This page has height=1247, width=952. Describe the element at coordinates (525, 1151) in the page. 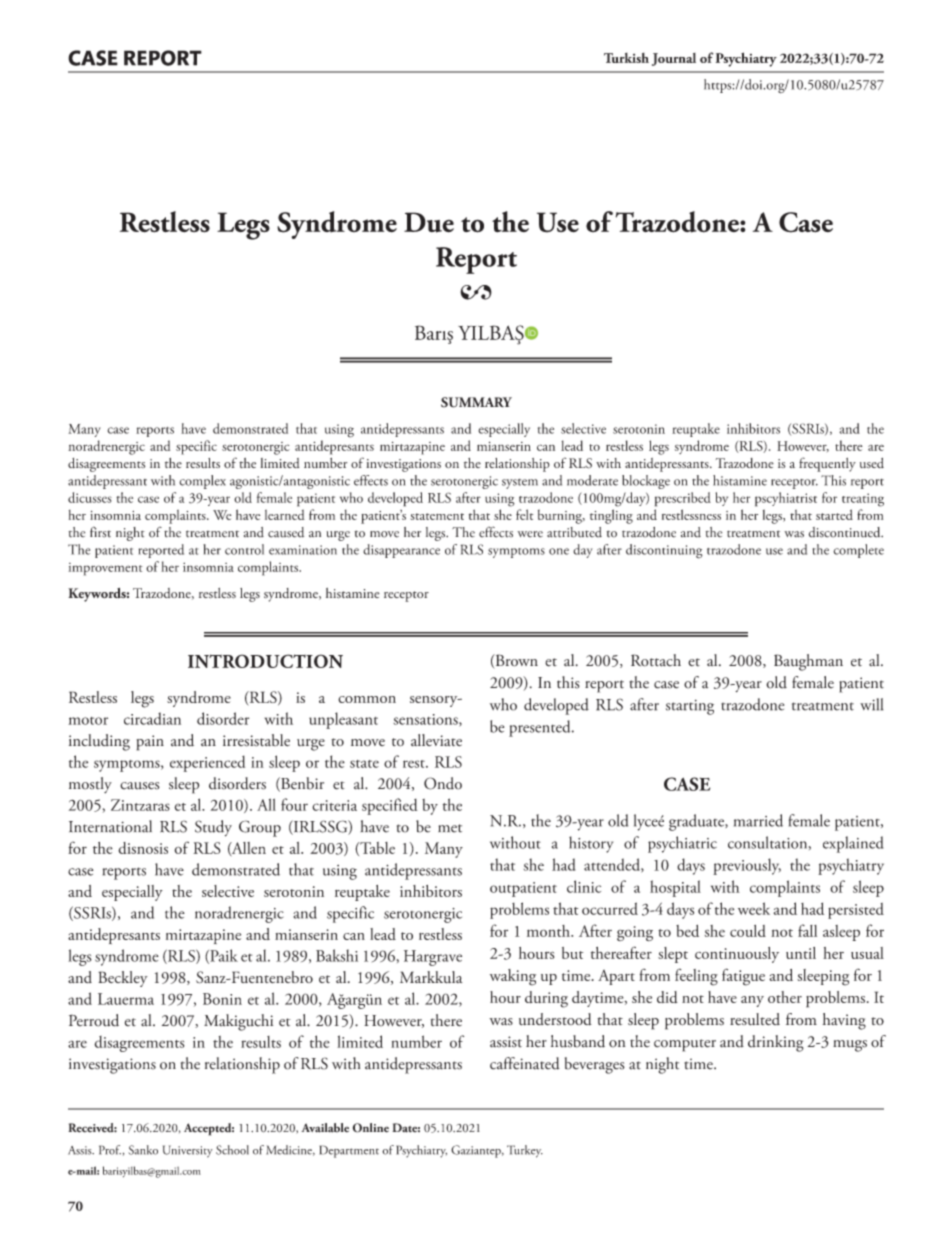

I see `Turkey` at that location.
